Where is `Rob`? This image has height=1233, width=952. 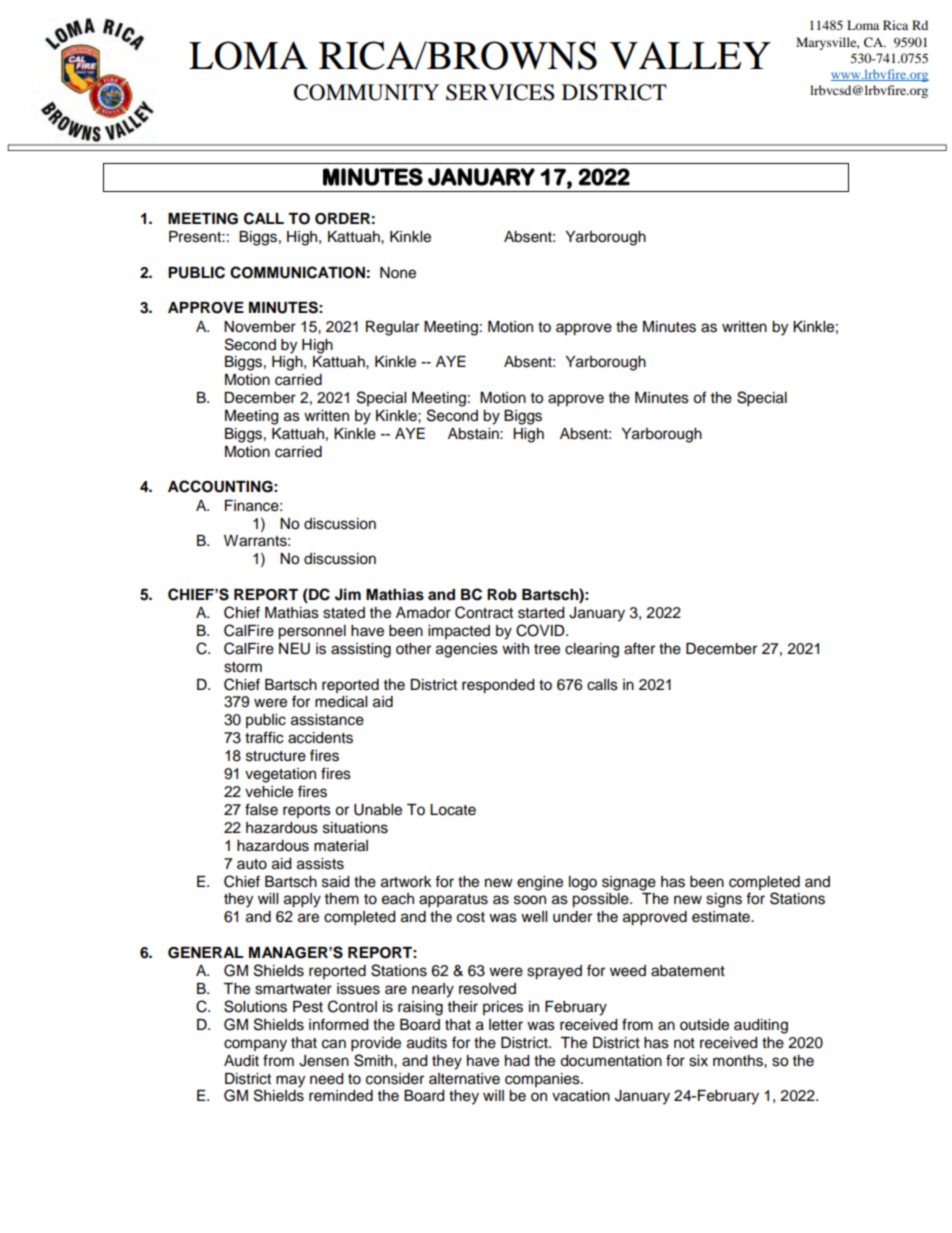
Rob is located at coordinates (502, 595).
